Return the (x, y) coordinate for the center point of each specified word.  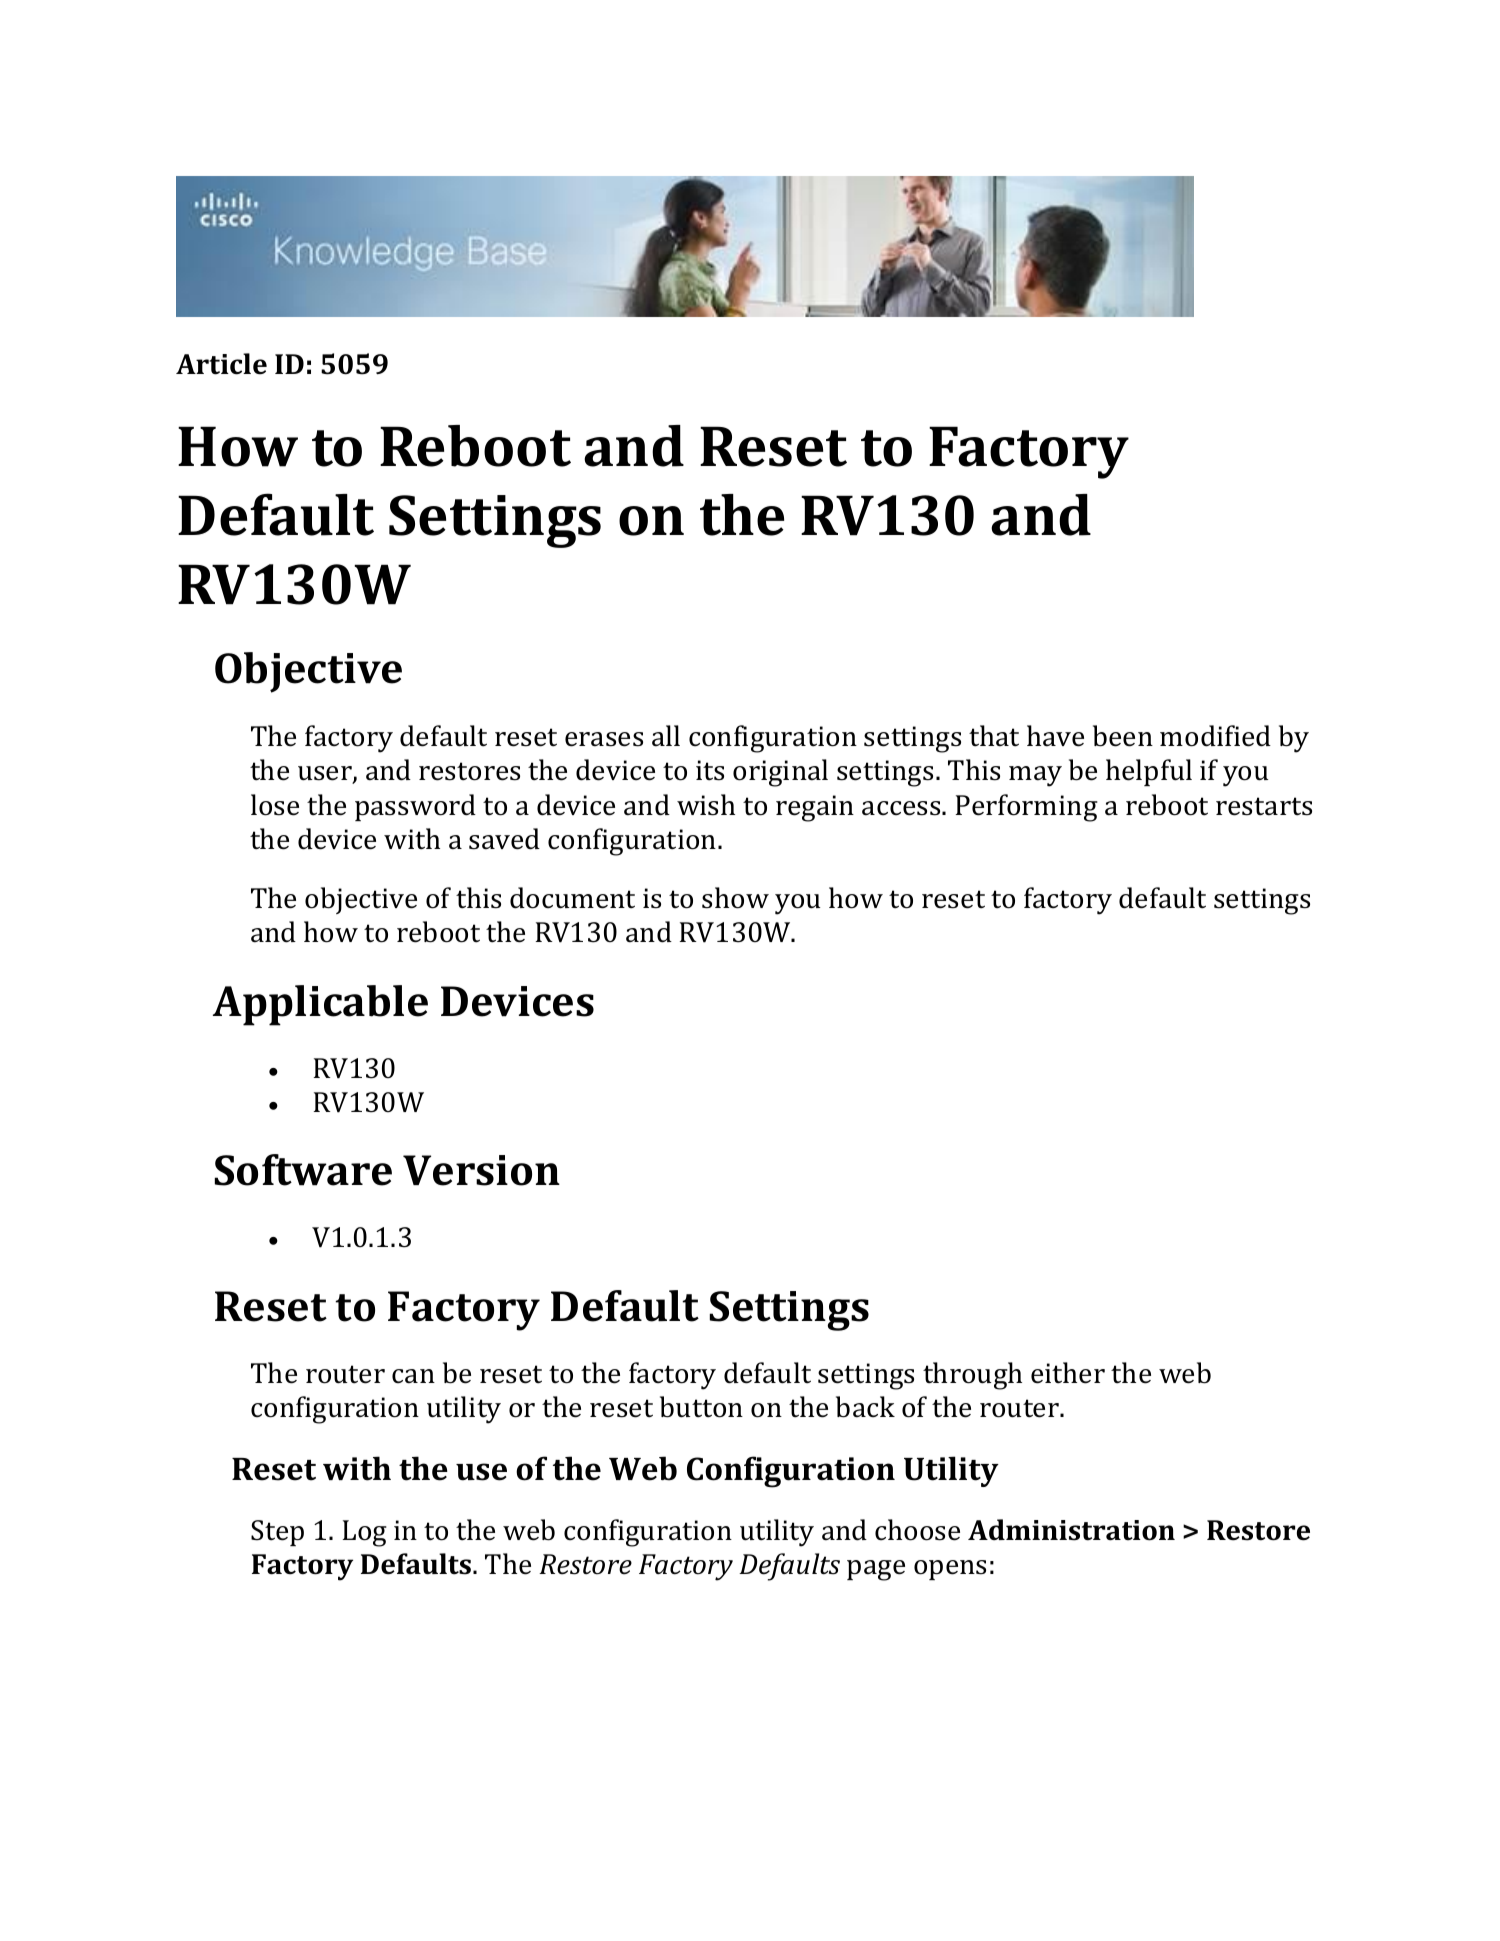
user (326, 774)
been (1123, 736)
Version (481, 1170)
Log (365, 1533)
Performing (1027, 808)
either (1068, 1373)
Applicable (320, 1005)
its (710, 770)
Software (303, 1170)
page (876, 1570)
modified (1215, 736)
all (666, 736)
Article (221, 364)
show (735, 898)
